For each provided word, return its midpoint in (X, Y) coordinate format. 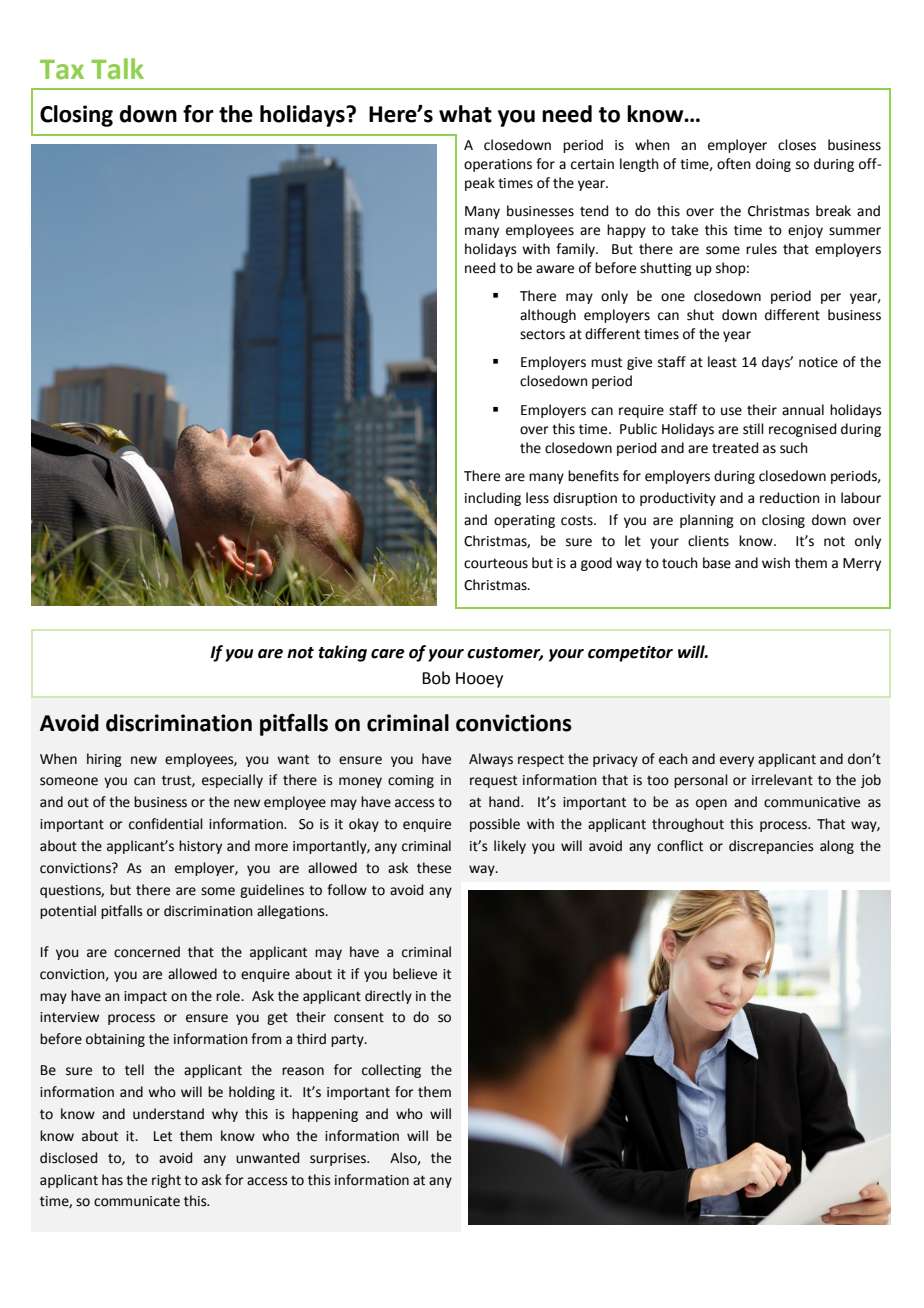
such (794, 448)
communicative (812, 802)
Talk (117, 69)
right (166, 1181)
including (493, 499)
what (465, 114)
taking (342, 653)
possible (495, 825)
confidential (166, 824)
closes (797, 145)
